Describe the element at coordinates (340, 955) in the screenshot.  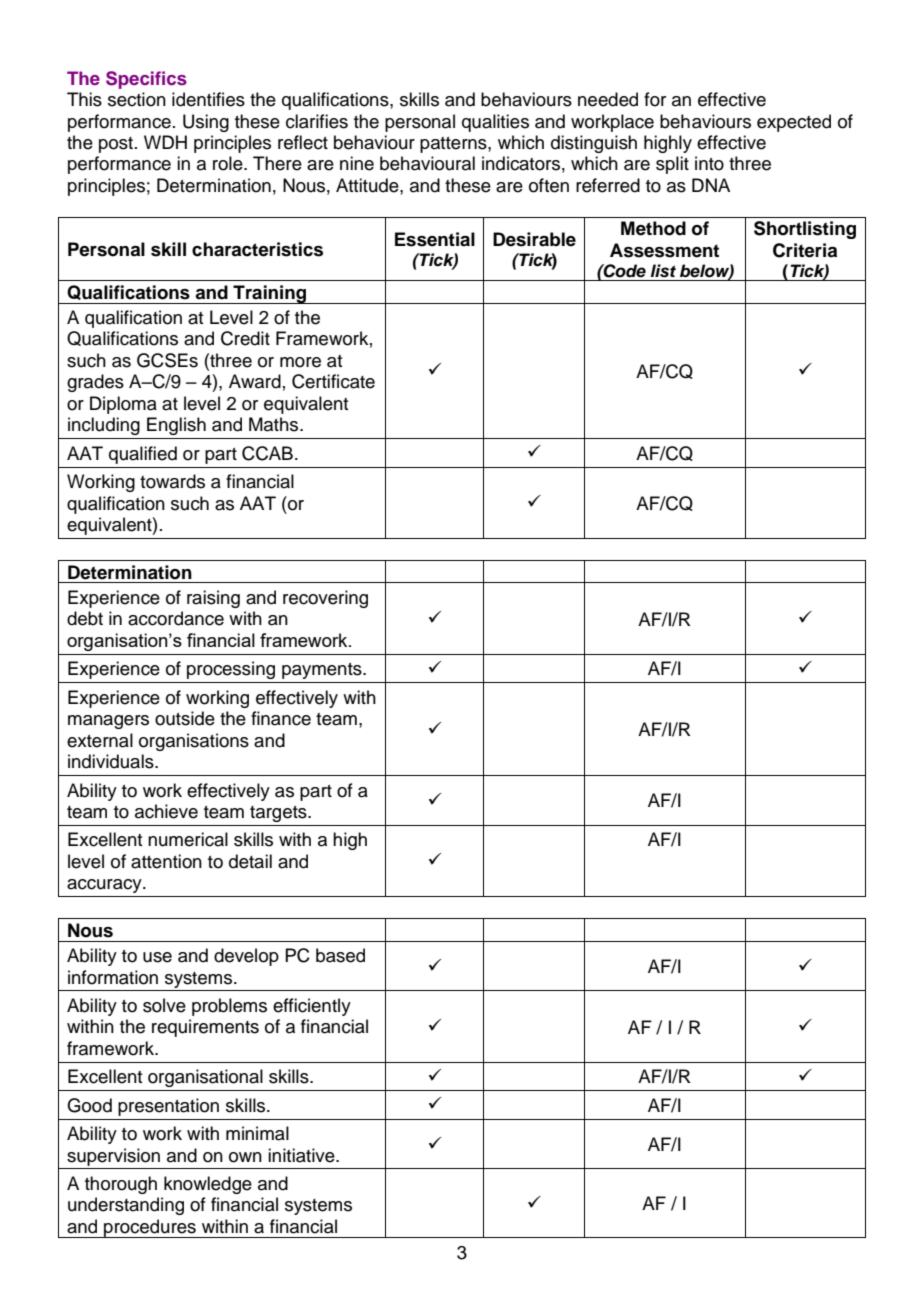
I see `based` at that location.
